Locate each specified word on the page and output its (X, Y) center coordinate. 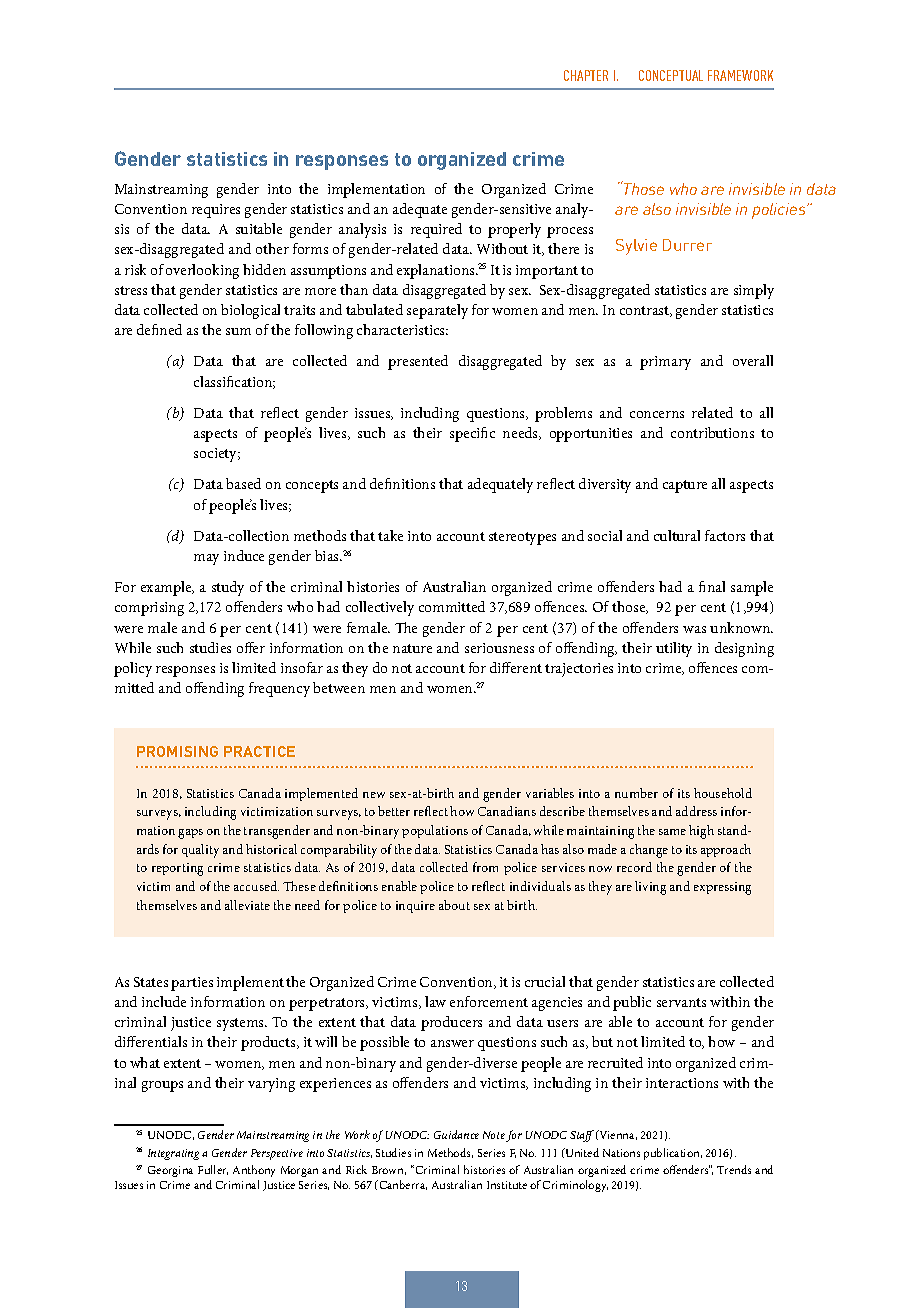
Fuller (213, 1170)
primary (665, 363)
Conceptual (671, 75)
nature (412, 648)
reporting (177, 869)
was (694, 629)
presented (418, 362)
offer (251, 647)
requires (216, 211)
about (454, 905)
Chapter (586, 75)
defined (159, 329)
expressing (722, 888)
